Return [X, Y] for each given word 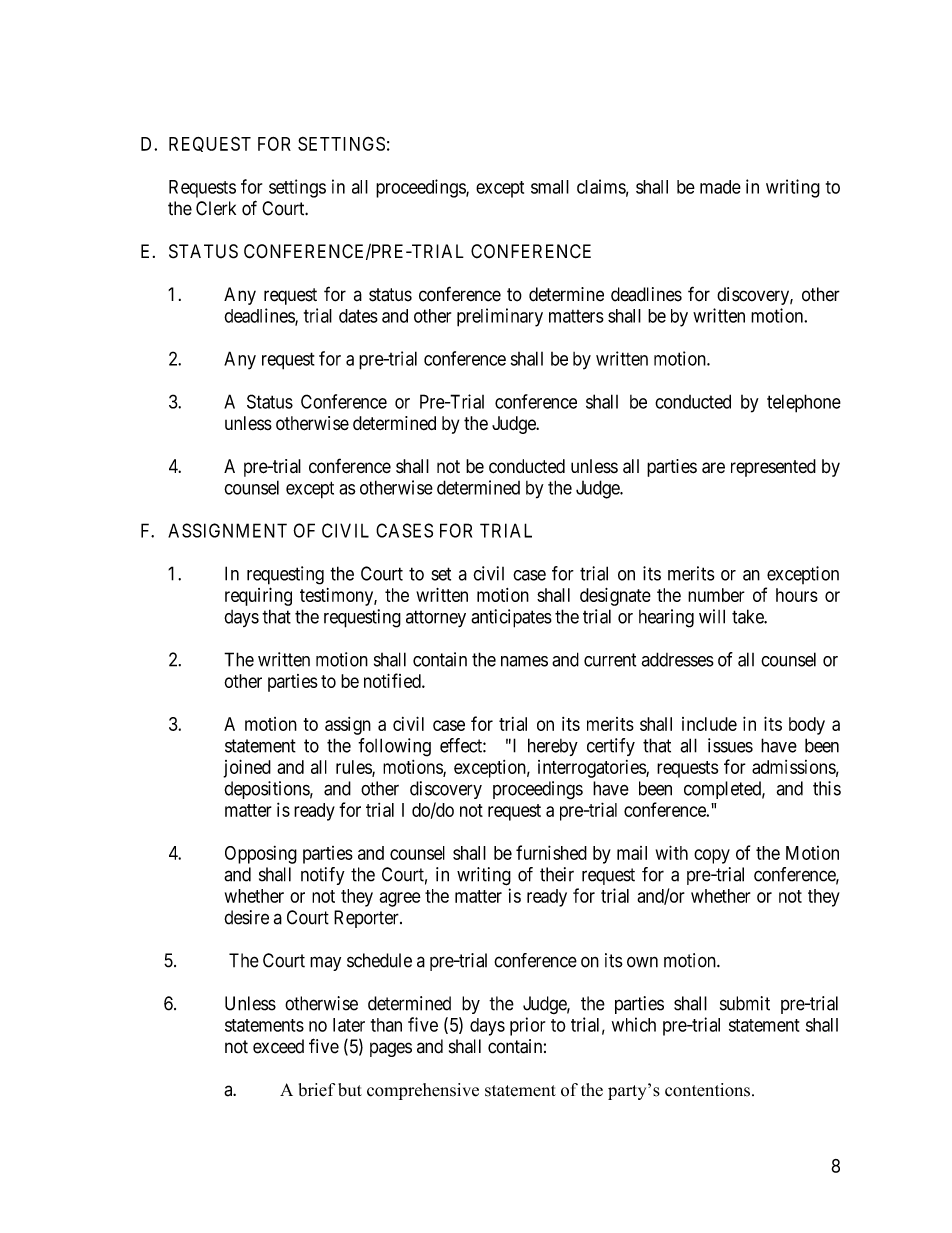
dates [358, 316]
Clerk [216, 208]
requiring [258, 596]
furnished [551, 852]
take [748, 616]
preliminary [500, 317]
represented [773, 468]
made [720, 187]
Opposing [261, 855]
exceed [278, 1046]
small [550, 187]
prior [527, 1026]
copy [712, 856]
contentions [707, 1090]
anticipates [511, 618]
